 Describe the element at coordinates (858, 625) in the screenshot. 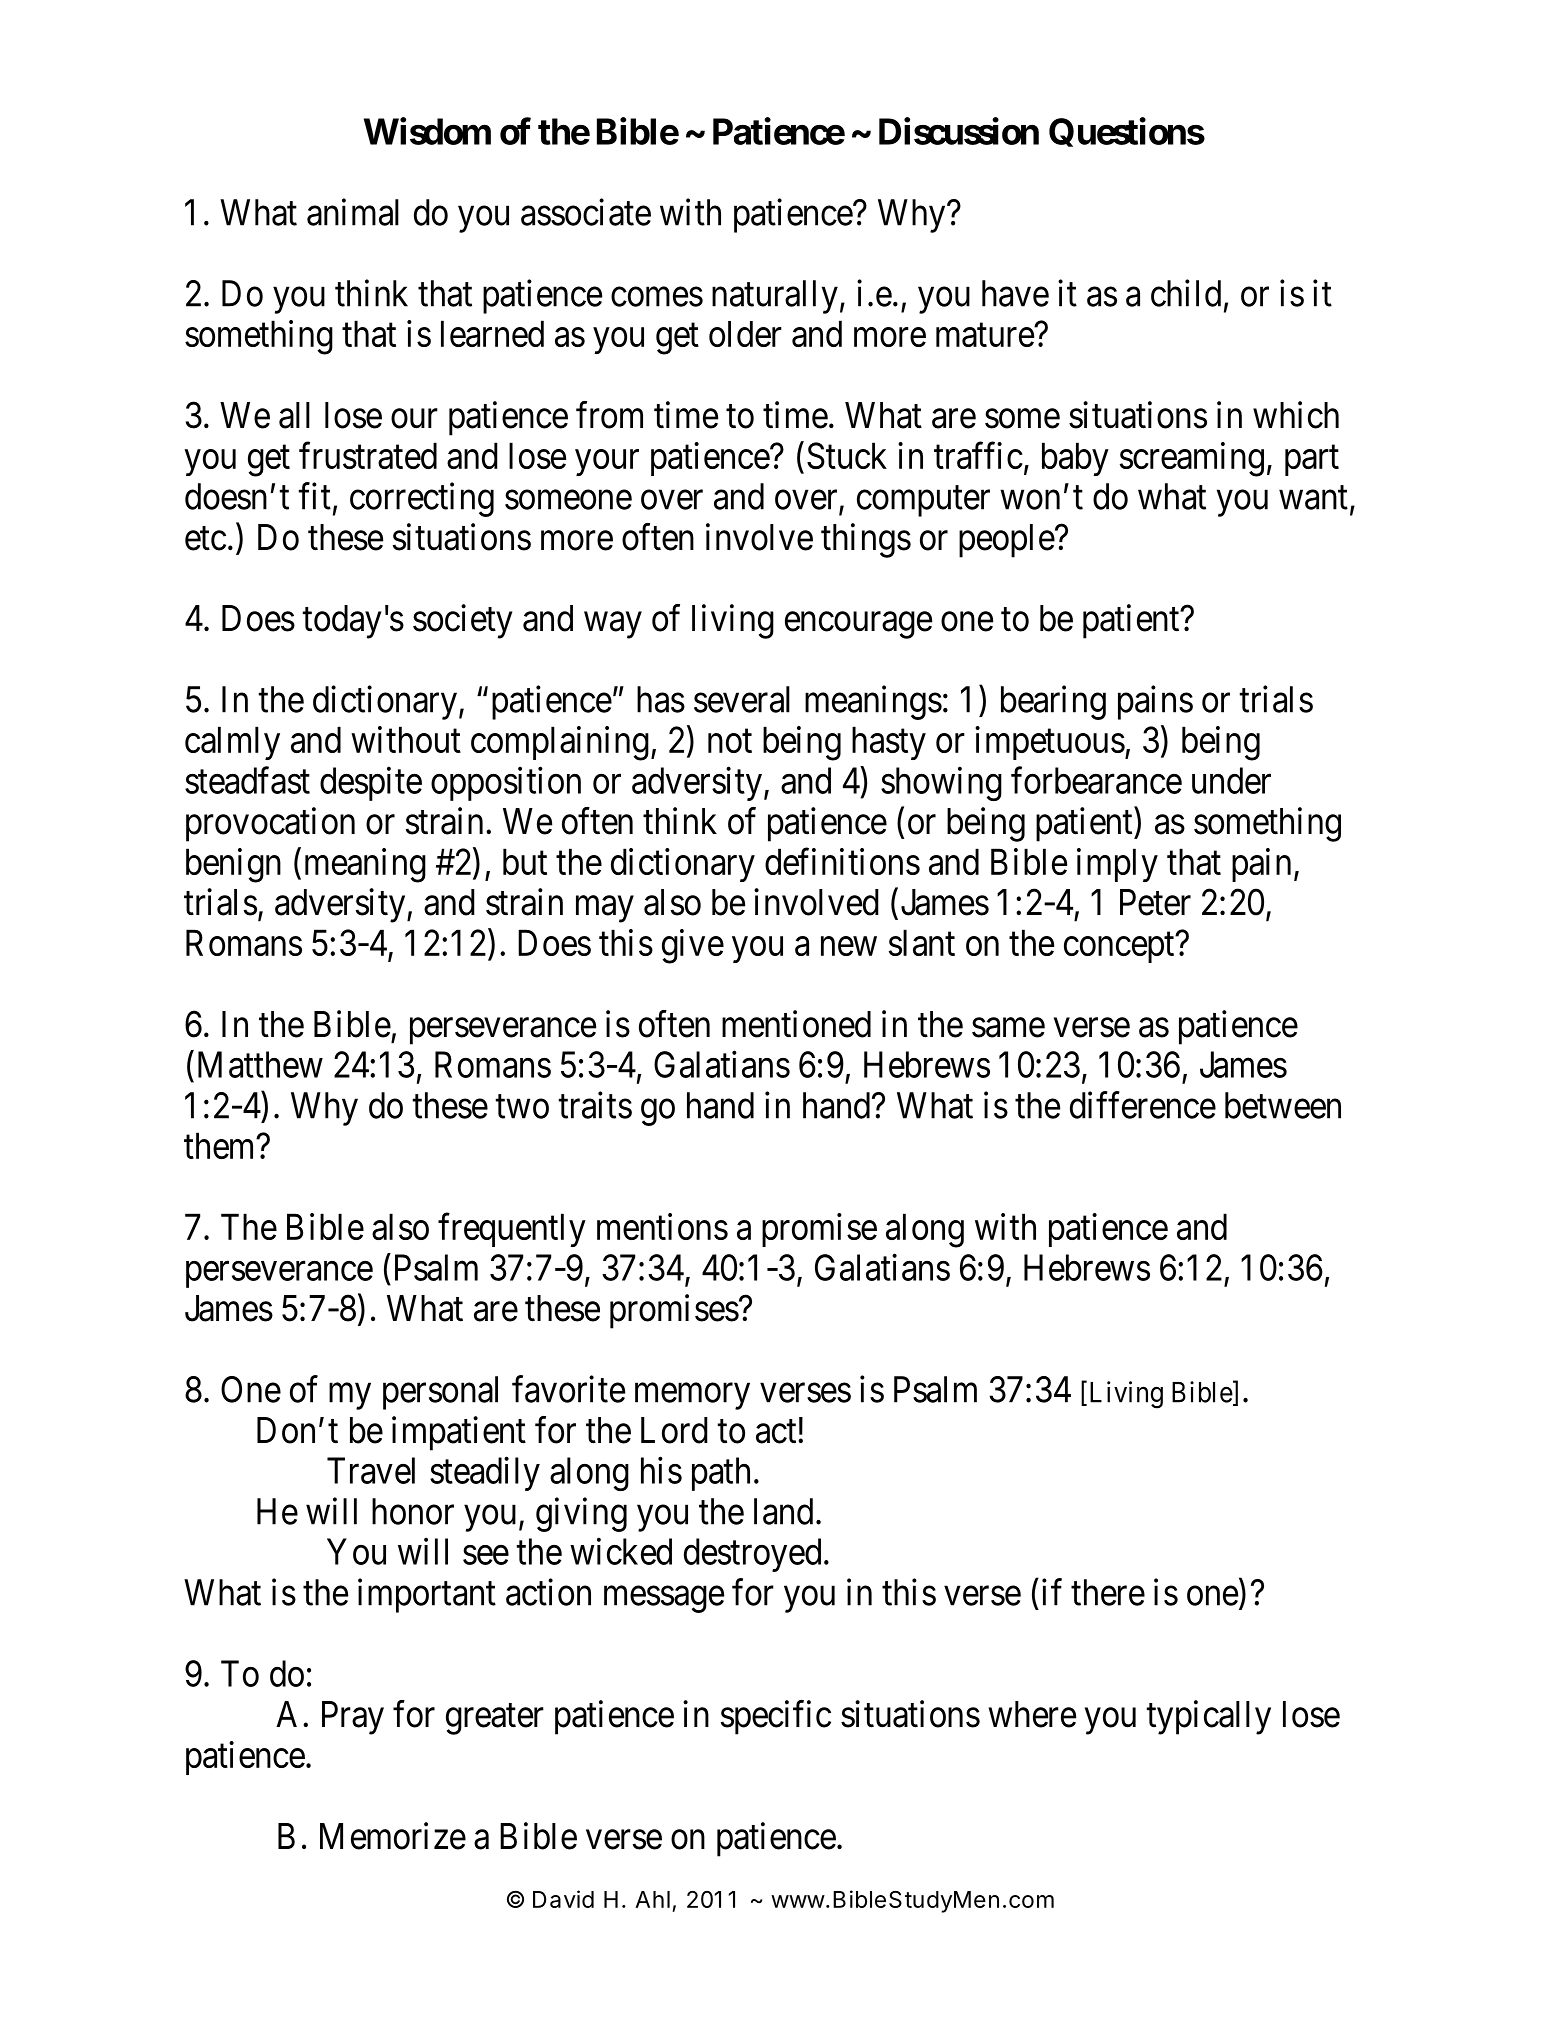

I see `encourage` at that location.
